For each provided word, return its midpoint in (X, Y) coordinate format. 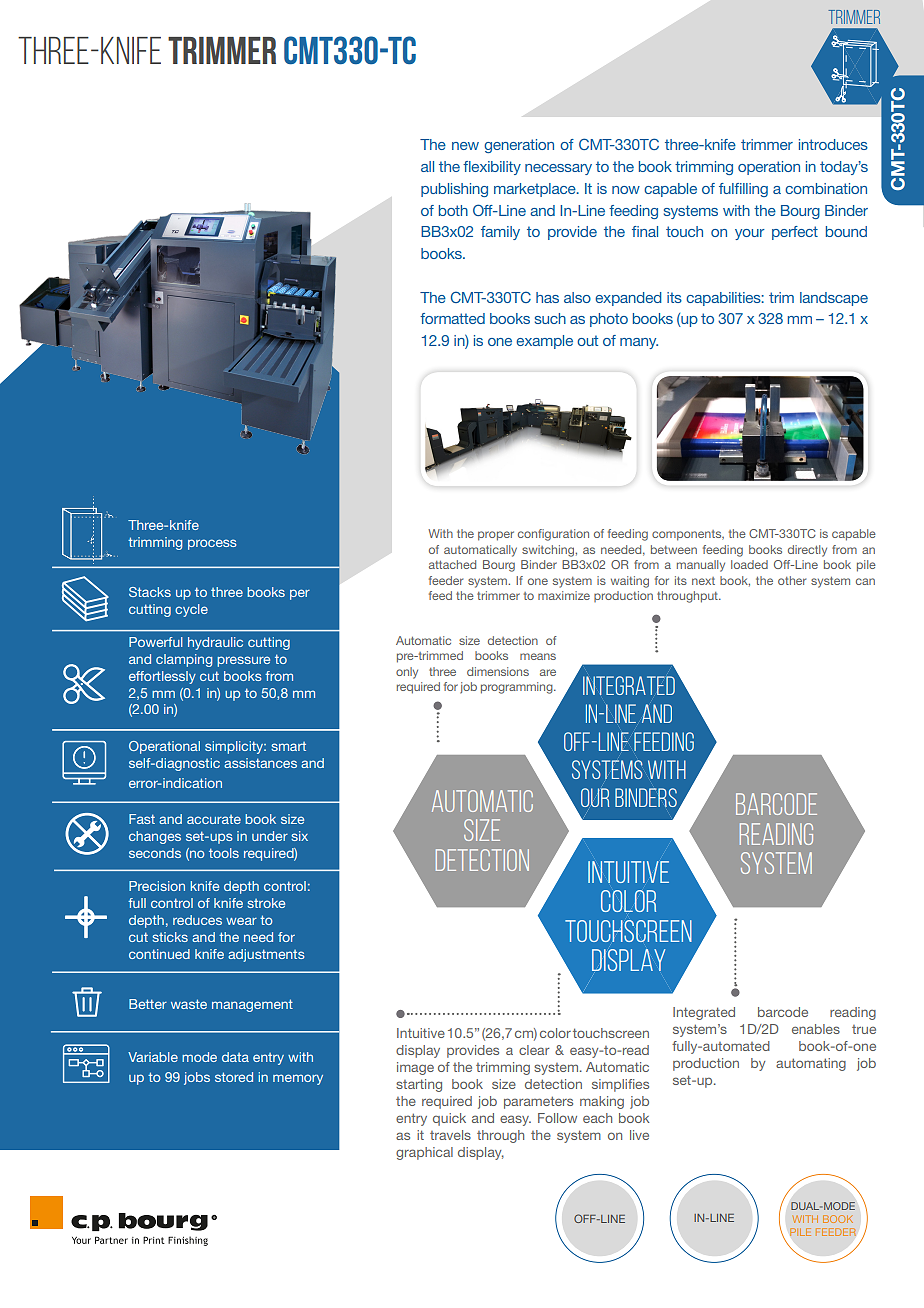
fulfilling (743, 190)
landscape (834, 299)
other (792, 580)
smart (288, 746)
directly (807, 551)
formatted (452, 318)
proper (496, 536)
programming (518, 688)
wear (241, 921)
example (544, 342)
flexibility (492, 168)
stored (234, 1077)
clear (534, 1050)
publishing (454, 190)
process (212, 544)
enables (816, 1029)
